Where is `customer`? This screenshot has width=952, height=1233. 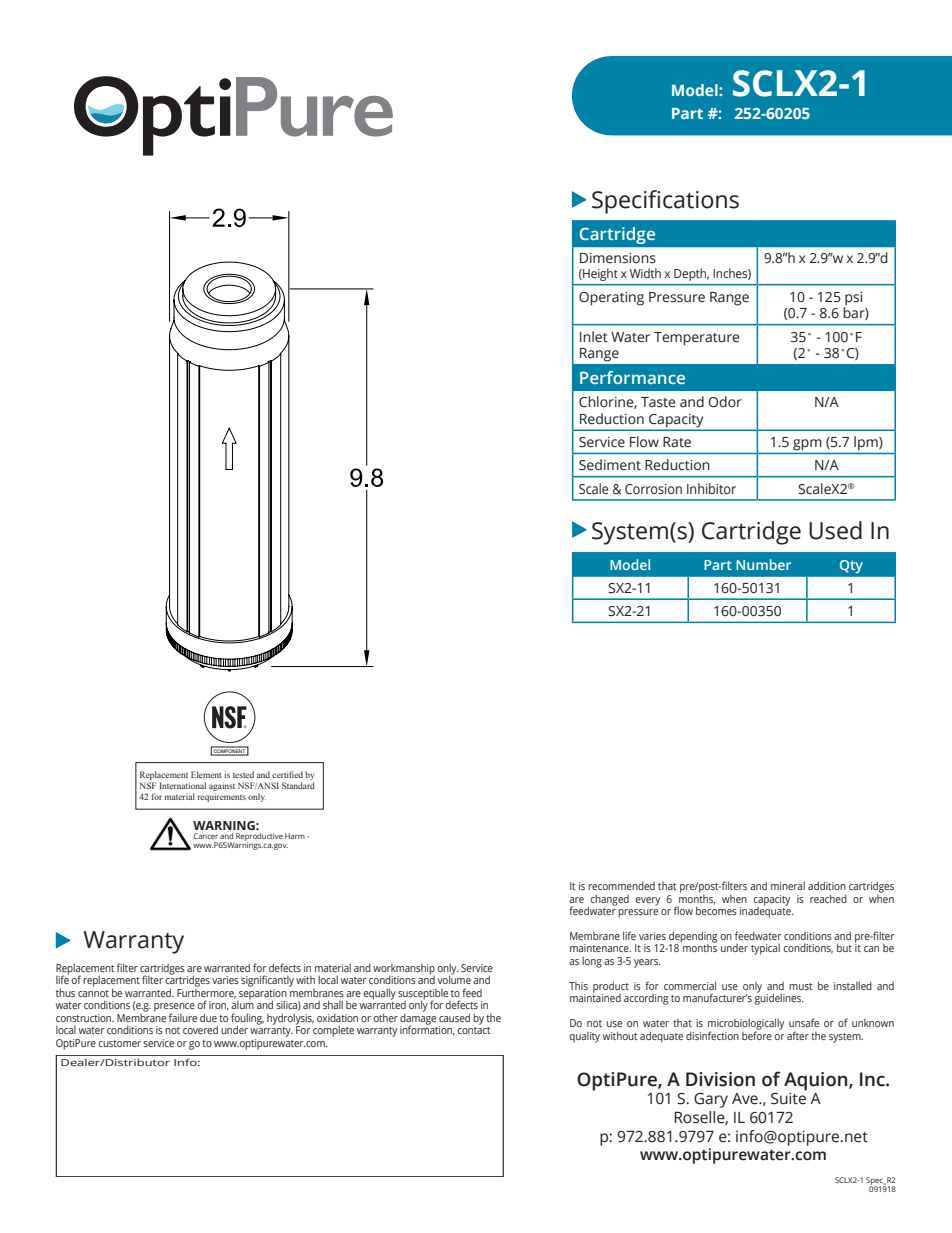 customer is located at coordinates (120, 1043).
